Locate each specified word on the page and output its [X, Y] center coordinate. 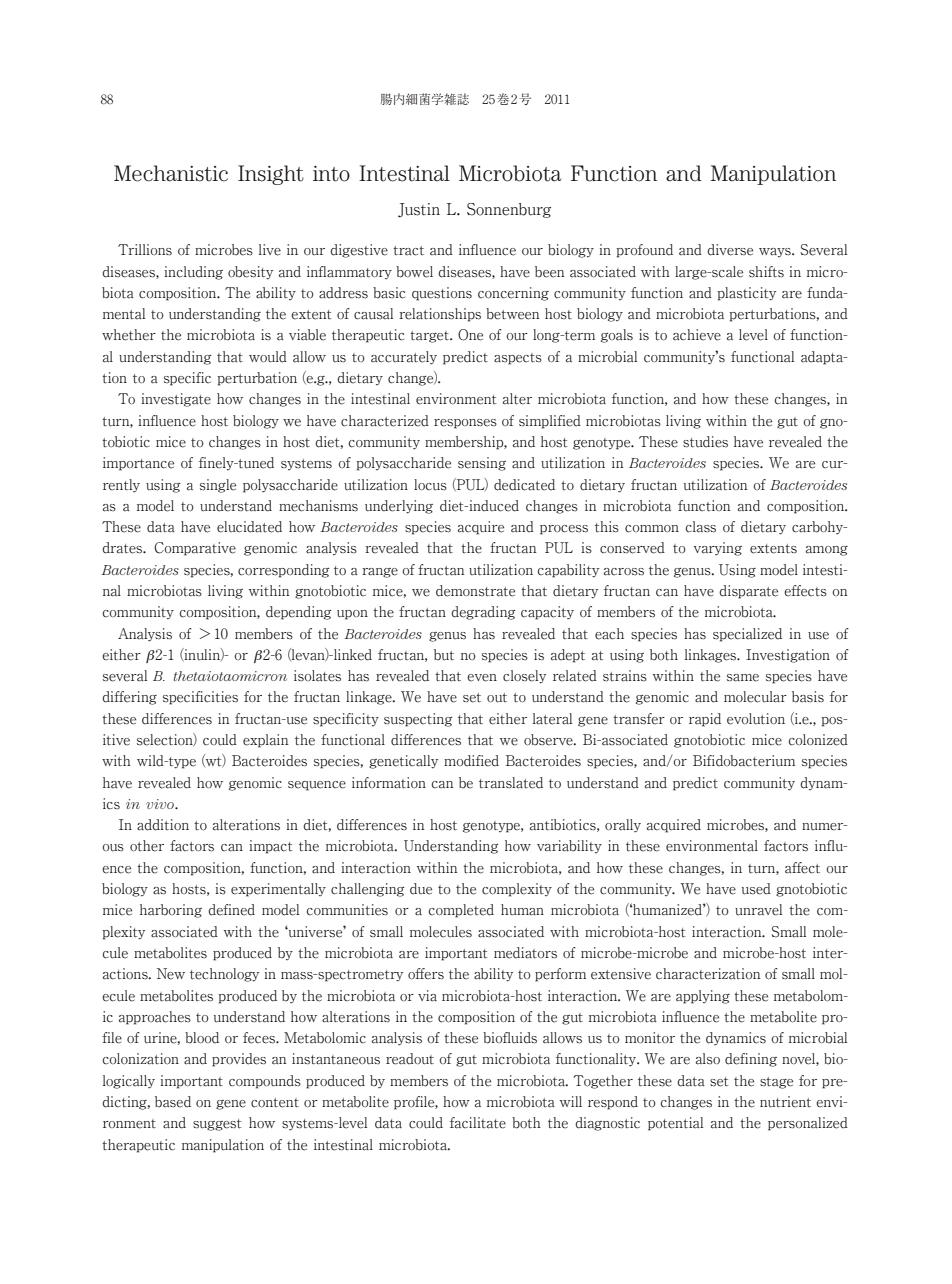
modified [471, 761]
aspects [518, 359]
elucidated [249, 527]
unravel [758, 910]
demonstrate [475, 591]
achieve [697, 335]
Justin [419, 210]
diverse [730, 250]
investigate [176, 400]
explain [266, 741]
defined [231, 910]
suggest [217, 1125]
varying [718, 549]
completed [461, 911]
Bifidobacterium [744, 761]
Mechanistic [171, 173]
